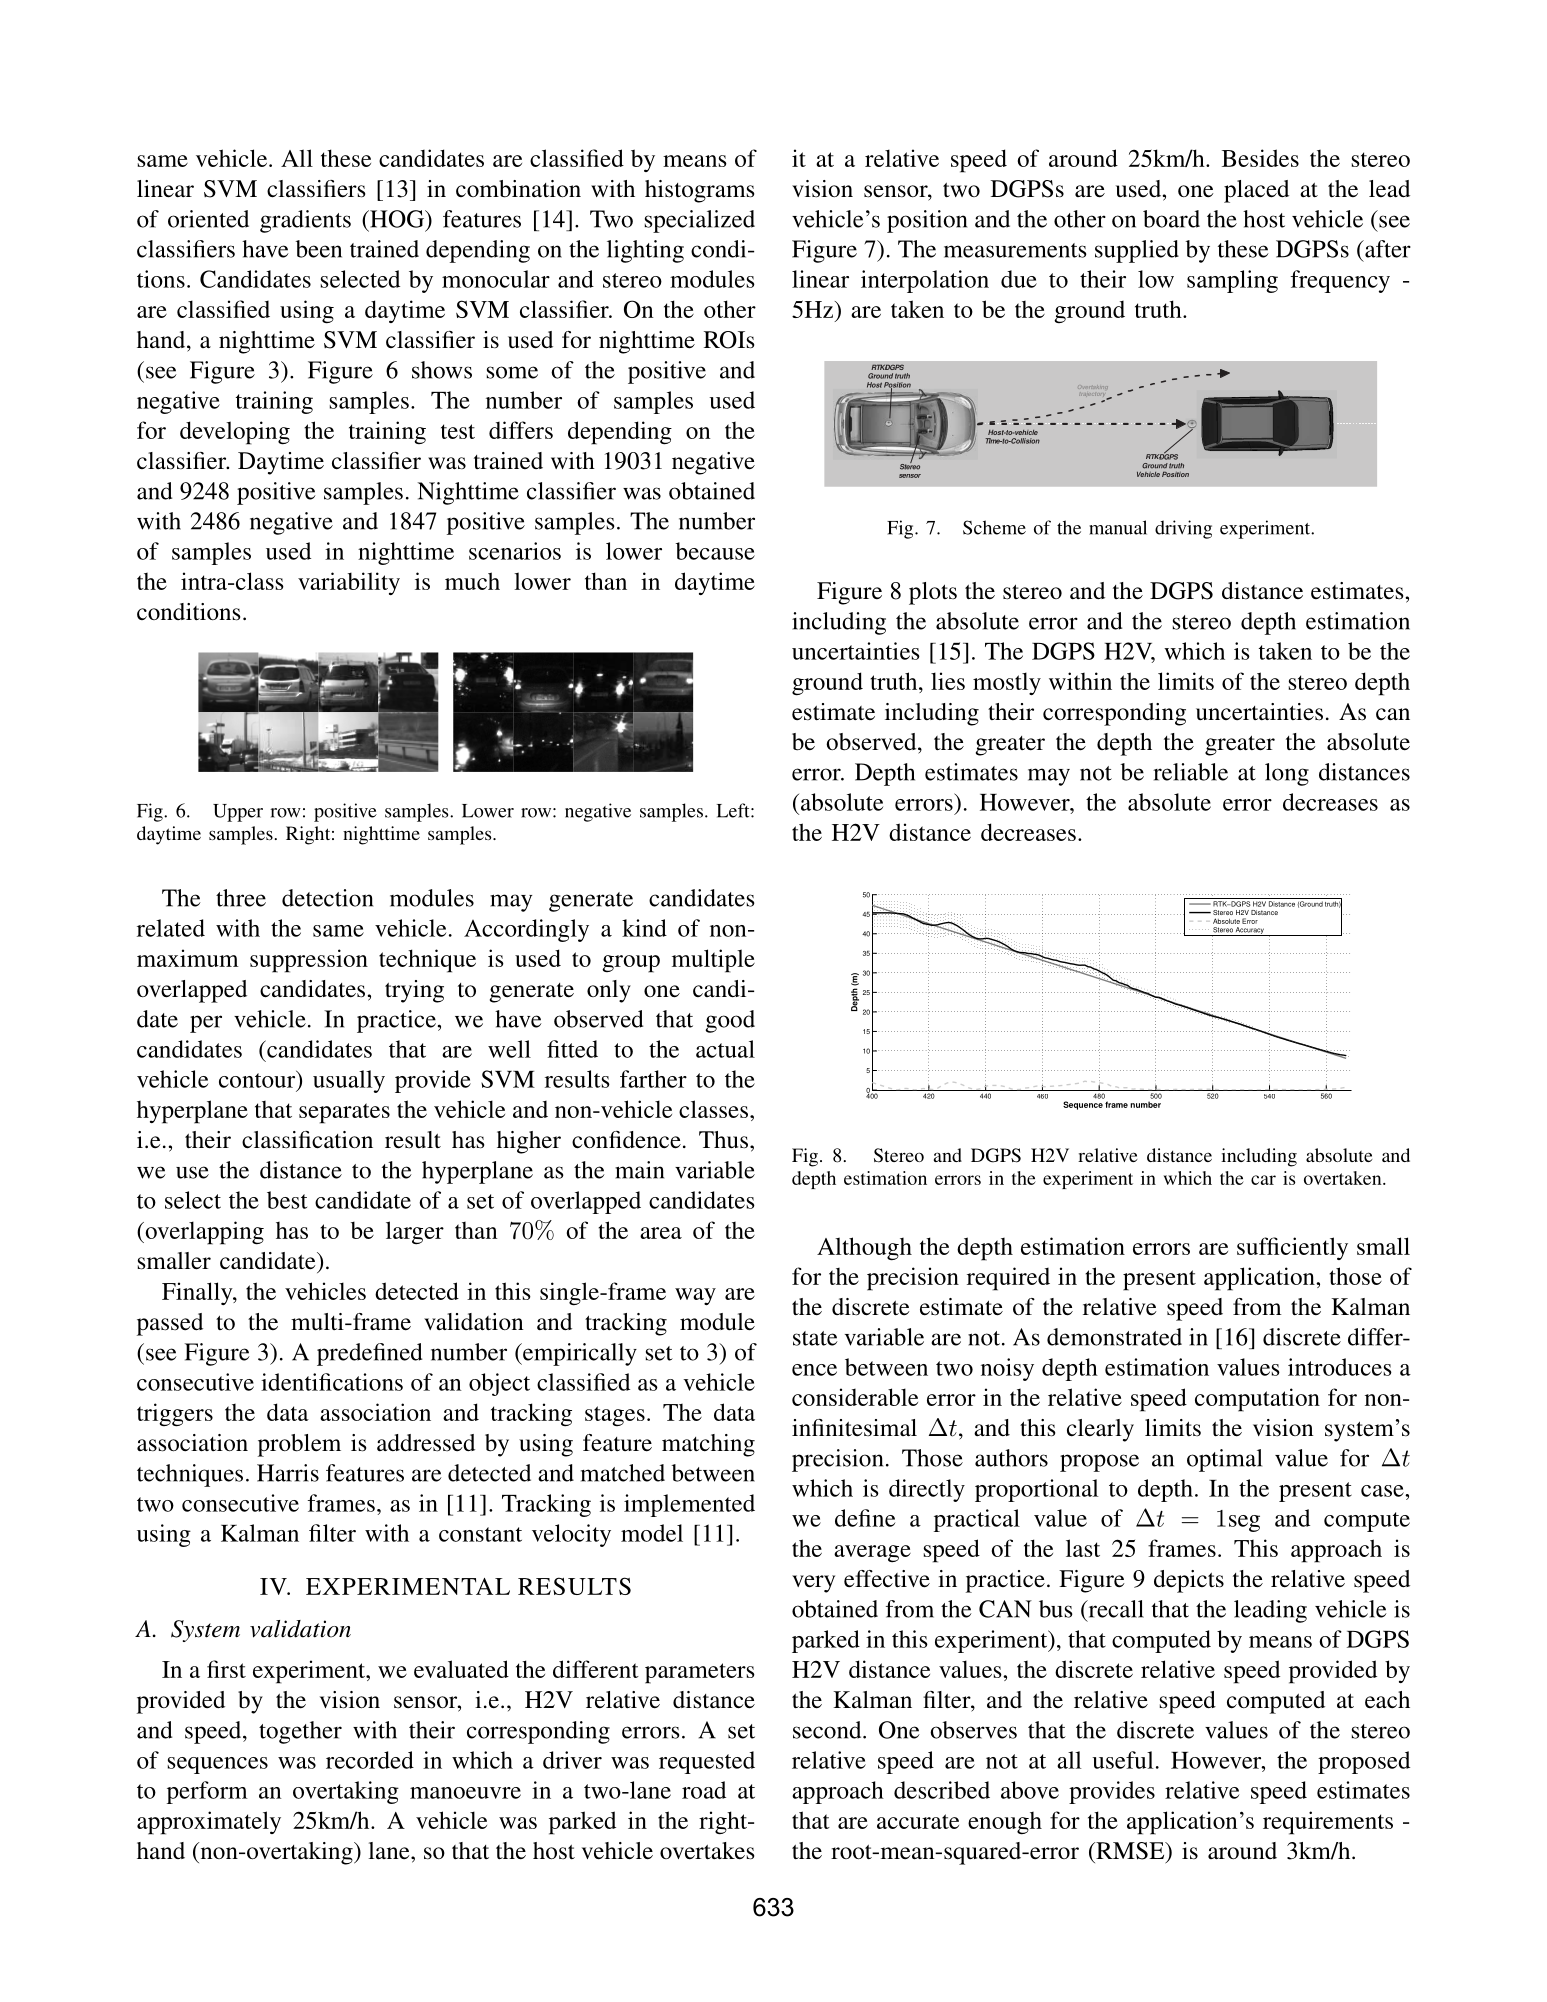 This screenshot has height=2002, width=1547. I want to click on gradients, so click(305, 221).
